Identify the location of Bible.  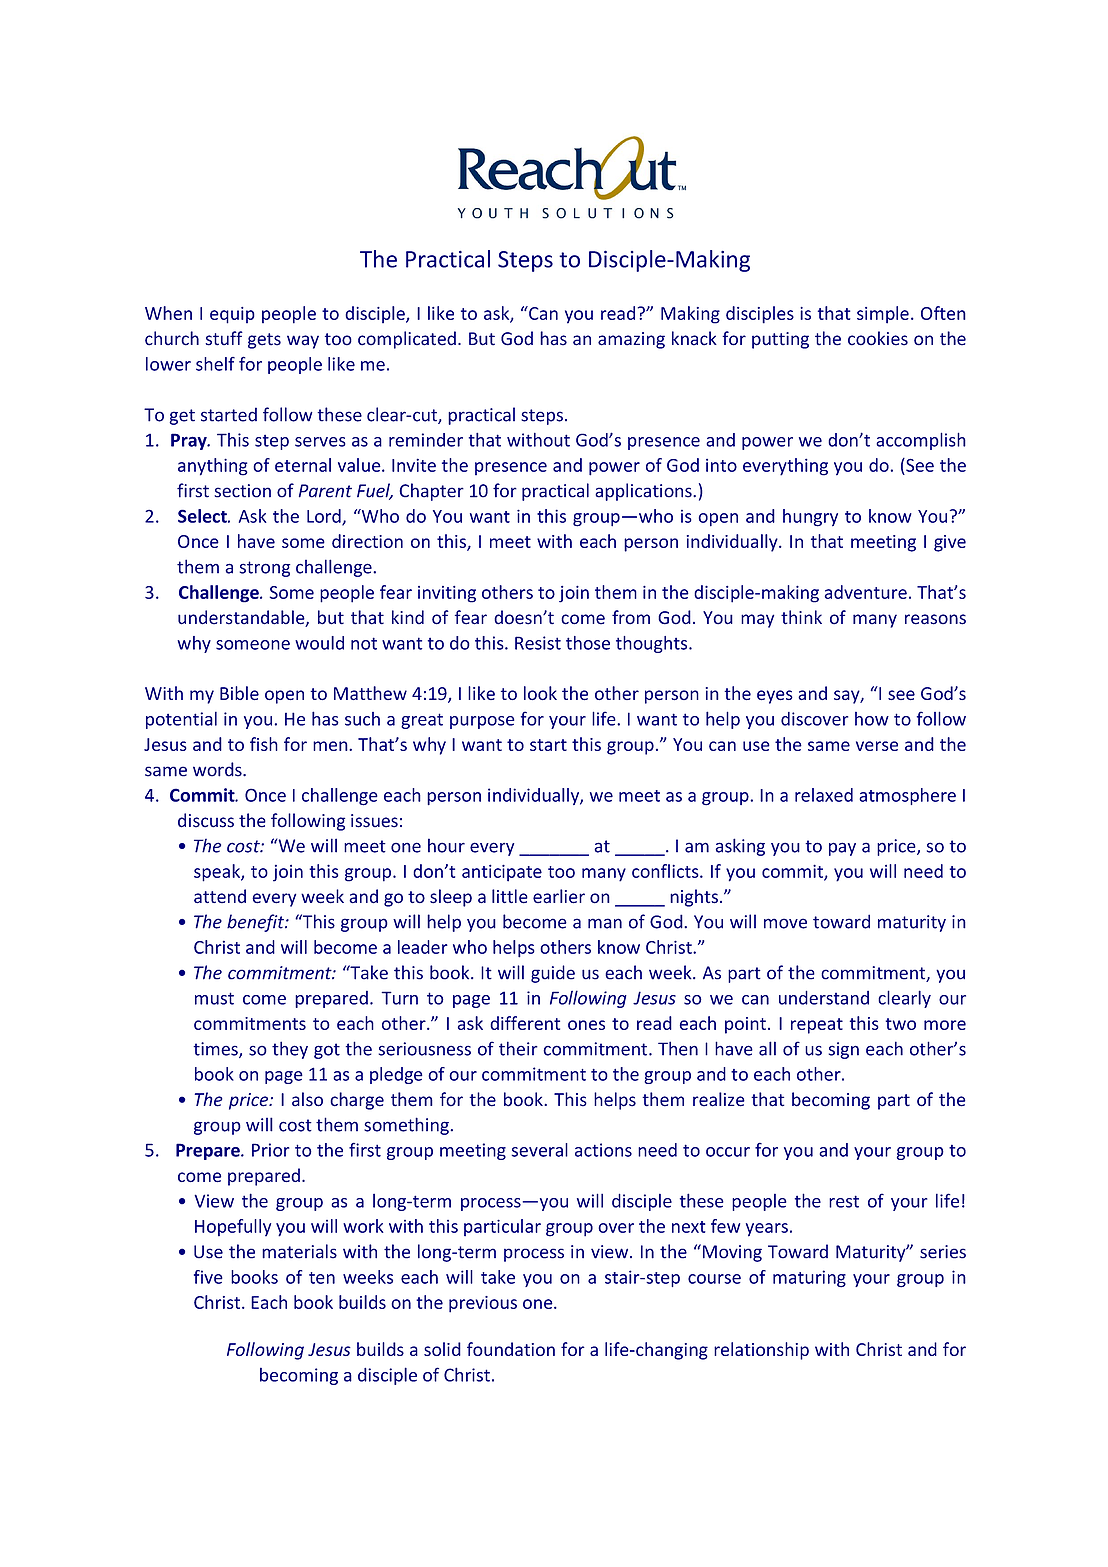
(239, 693).
